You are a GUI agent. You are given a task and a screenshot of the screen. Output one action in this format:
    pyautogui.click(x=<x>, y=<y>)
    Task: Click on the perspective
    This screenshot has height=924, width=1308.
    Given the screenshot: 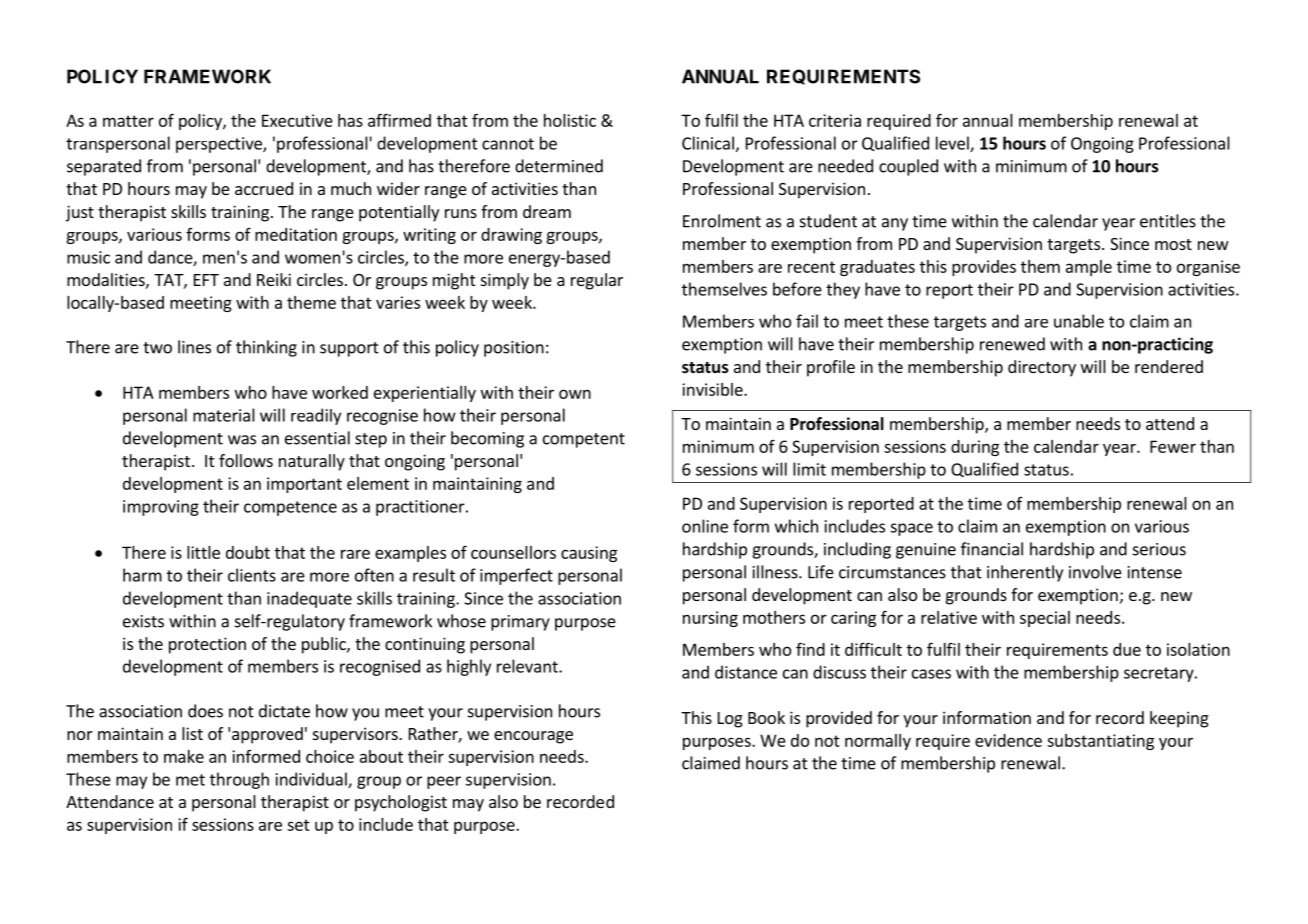 What is the action you would take?
    pyautogui.click(x=220, y=145)
